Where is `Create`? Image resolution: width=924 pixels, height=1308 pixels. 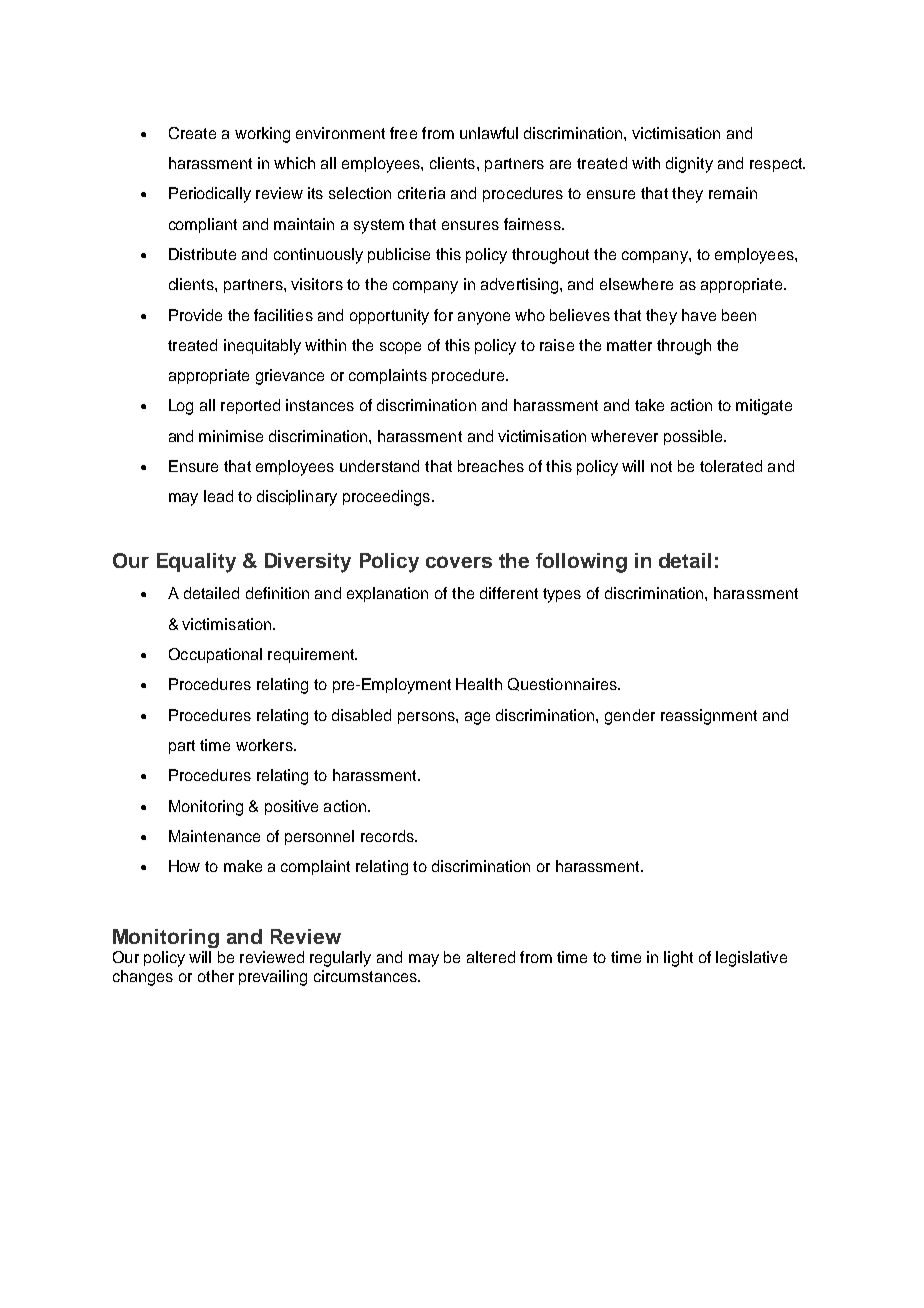
Create is located at coordinates (192, 133).
